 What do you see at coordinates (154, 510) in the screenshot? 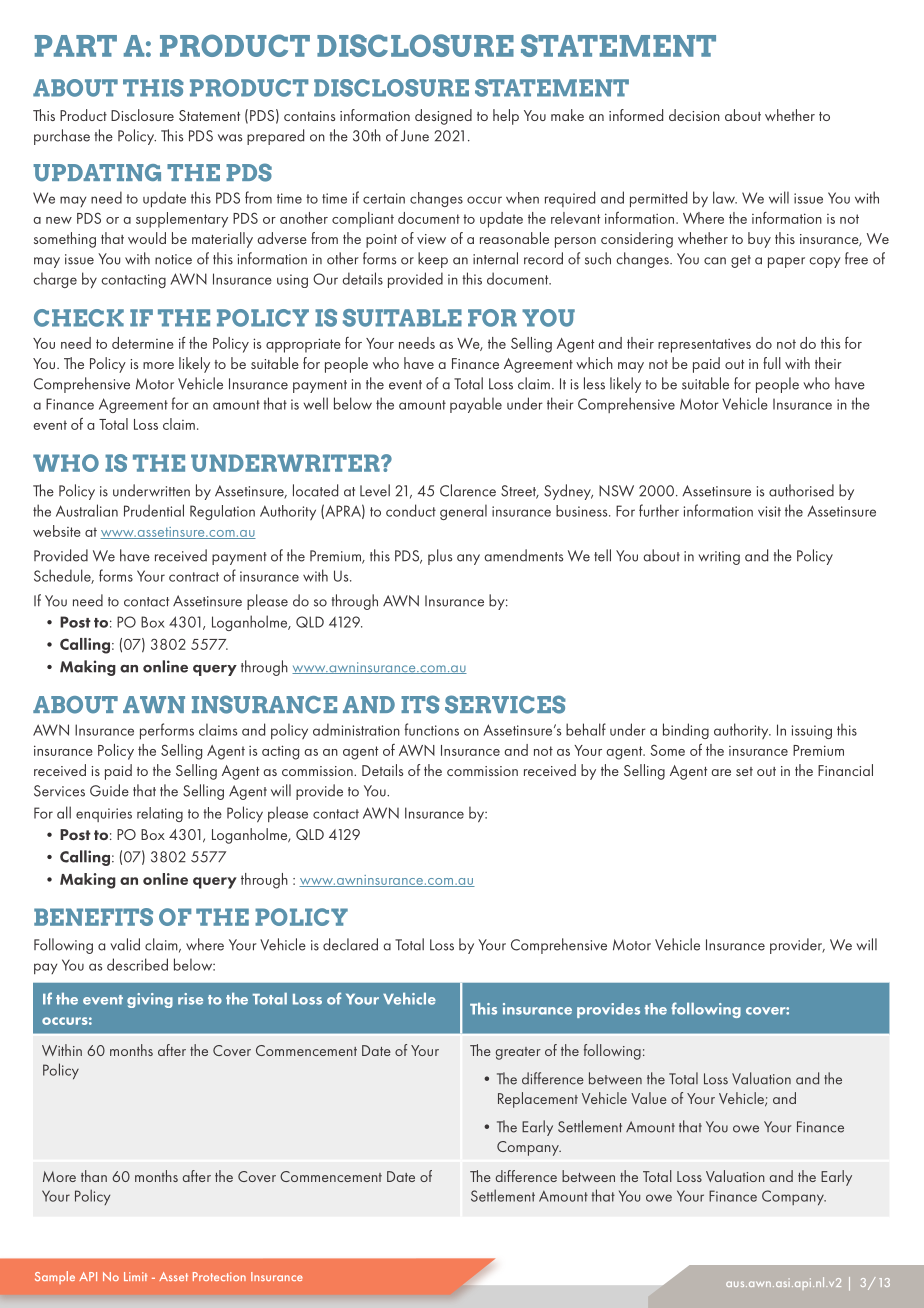
I see `Prudential` at bounding box center [154, 510].
